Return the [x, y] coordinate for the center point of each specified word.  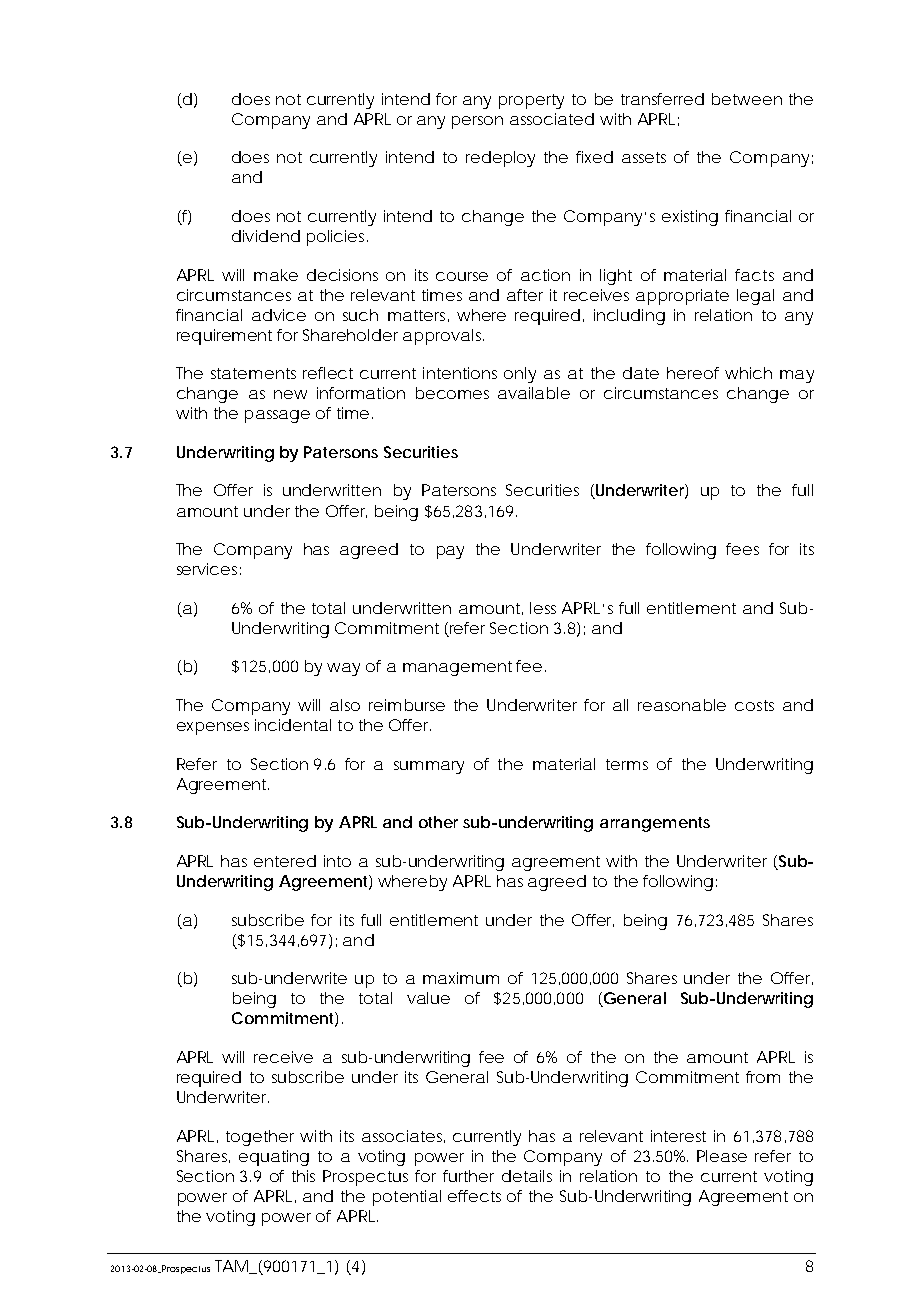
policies [335, 238]
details [527, 1176]
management [457, 668]
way [343, 669]
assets [644, 157]
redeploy [500, 159]
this [303, 1176]
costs [754, 705]
